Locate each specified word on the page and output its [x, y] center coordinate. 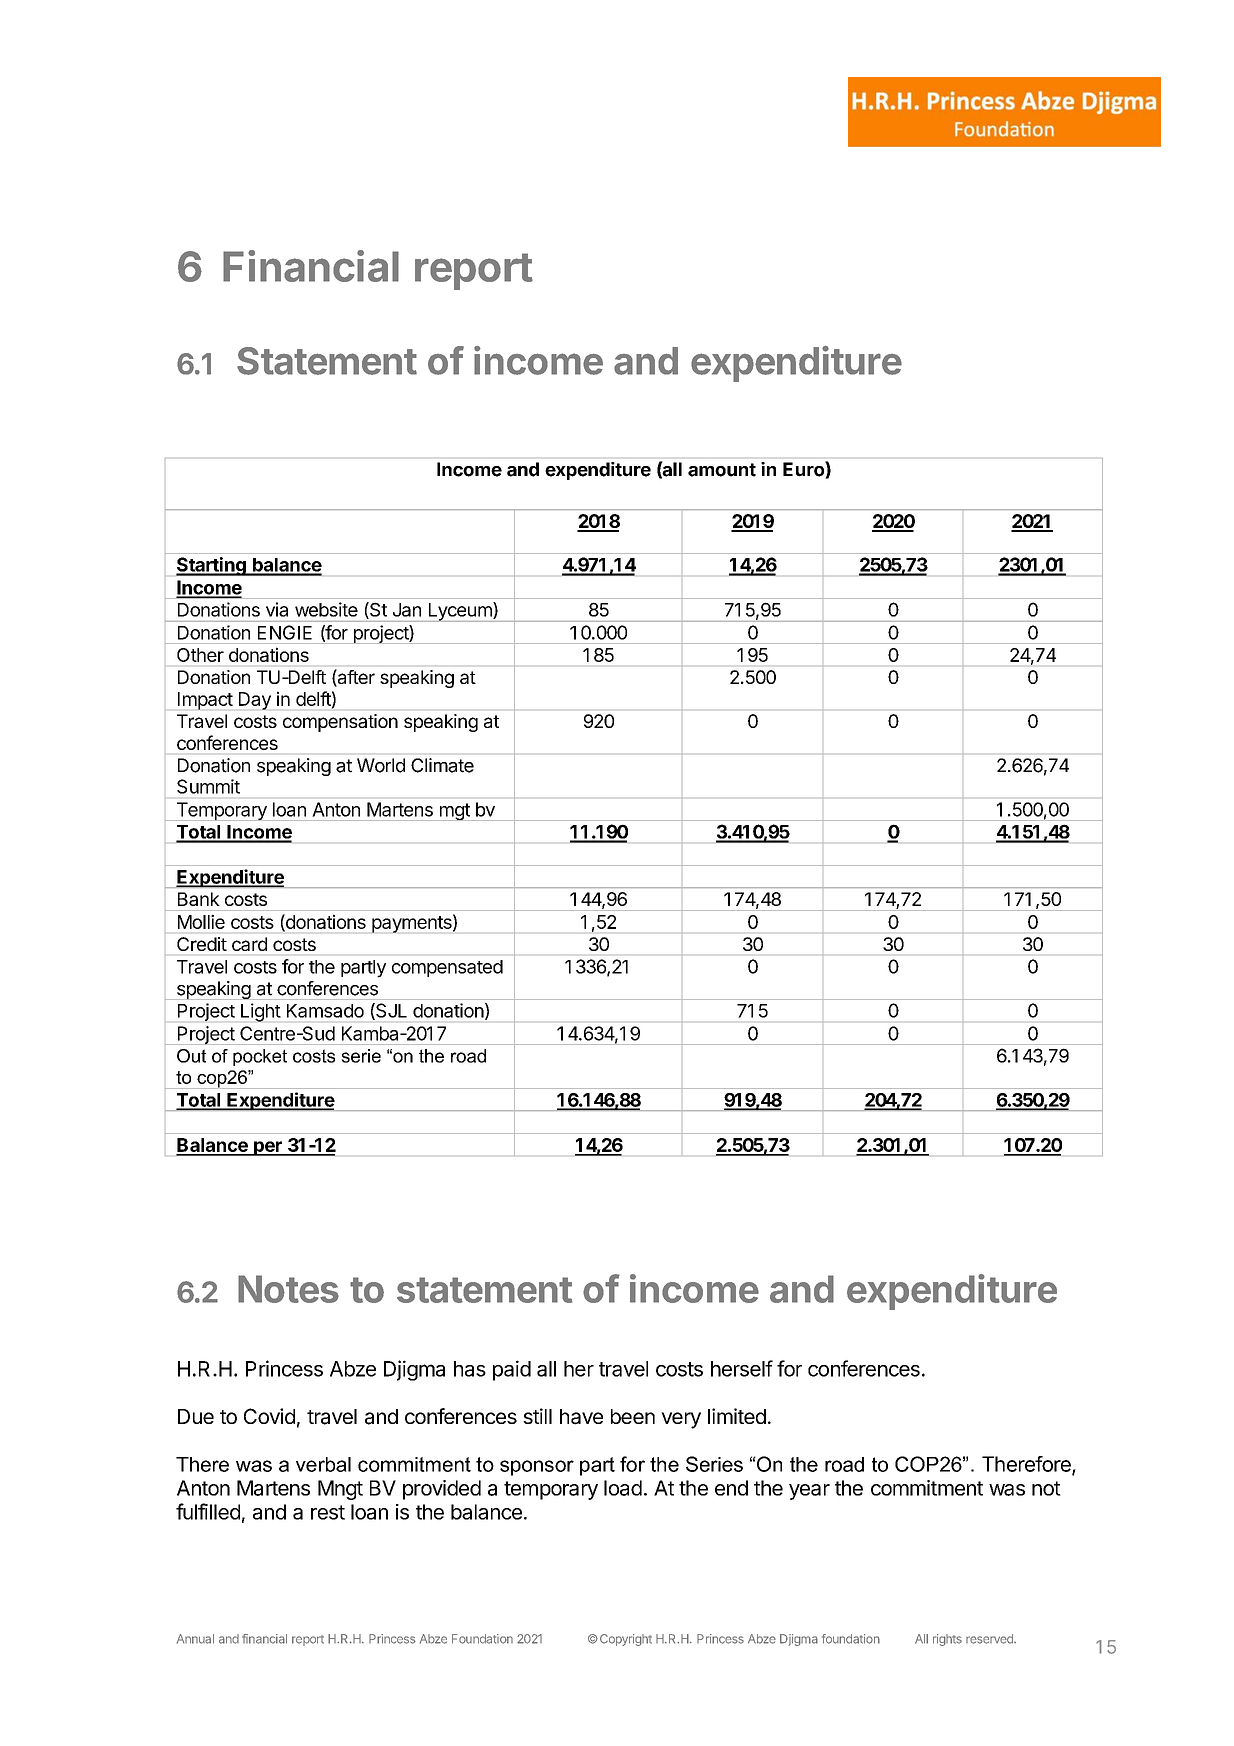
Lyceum [460, 612]
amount [722, 470]
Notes [288, 1289]
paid [512, 1370]
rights [947, 1640]
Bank [198, 899]
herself [742, 1368]
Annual [195, 1639]
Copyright [624, 1640]
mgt [454, 812]
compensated [447, 968]
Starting [212, 566]
